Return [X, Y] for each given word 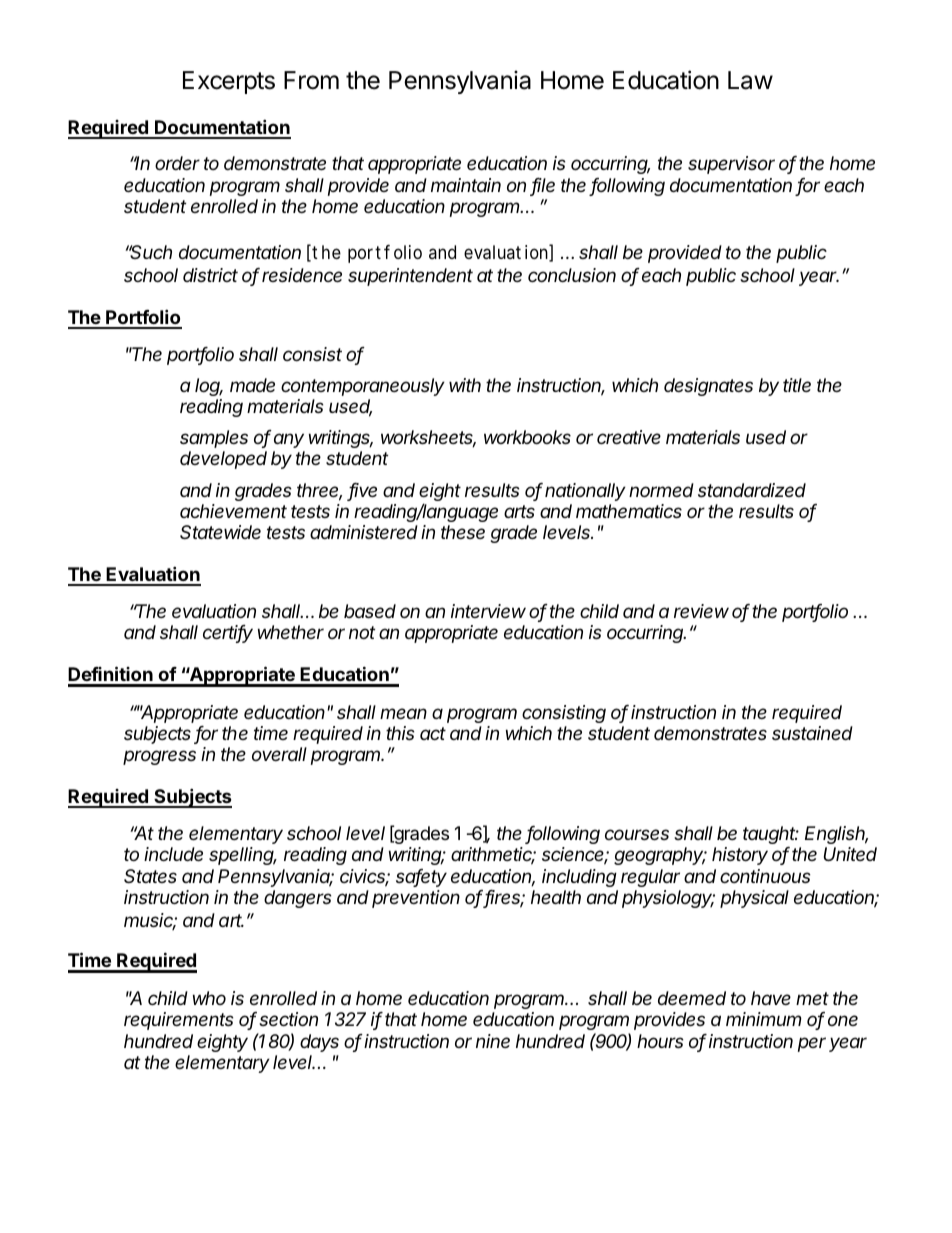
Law [750, 80]
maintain [466, 185]
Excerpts [229, 82]
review [701, 611]
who [209, 998]
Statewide [220, 532]
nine [493, 1041]
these [463, 532]
